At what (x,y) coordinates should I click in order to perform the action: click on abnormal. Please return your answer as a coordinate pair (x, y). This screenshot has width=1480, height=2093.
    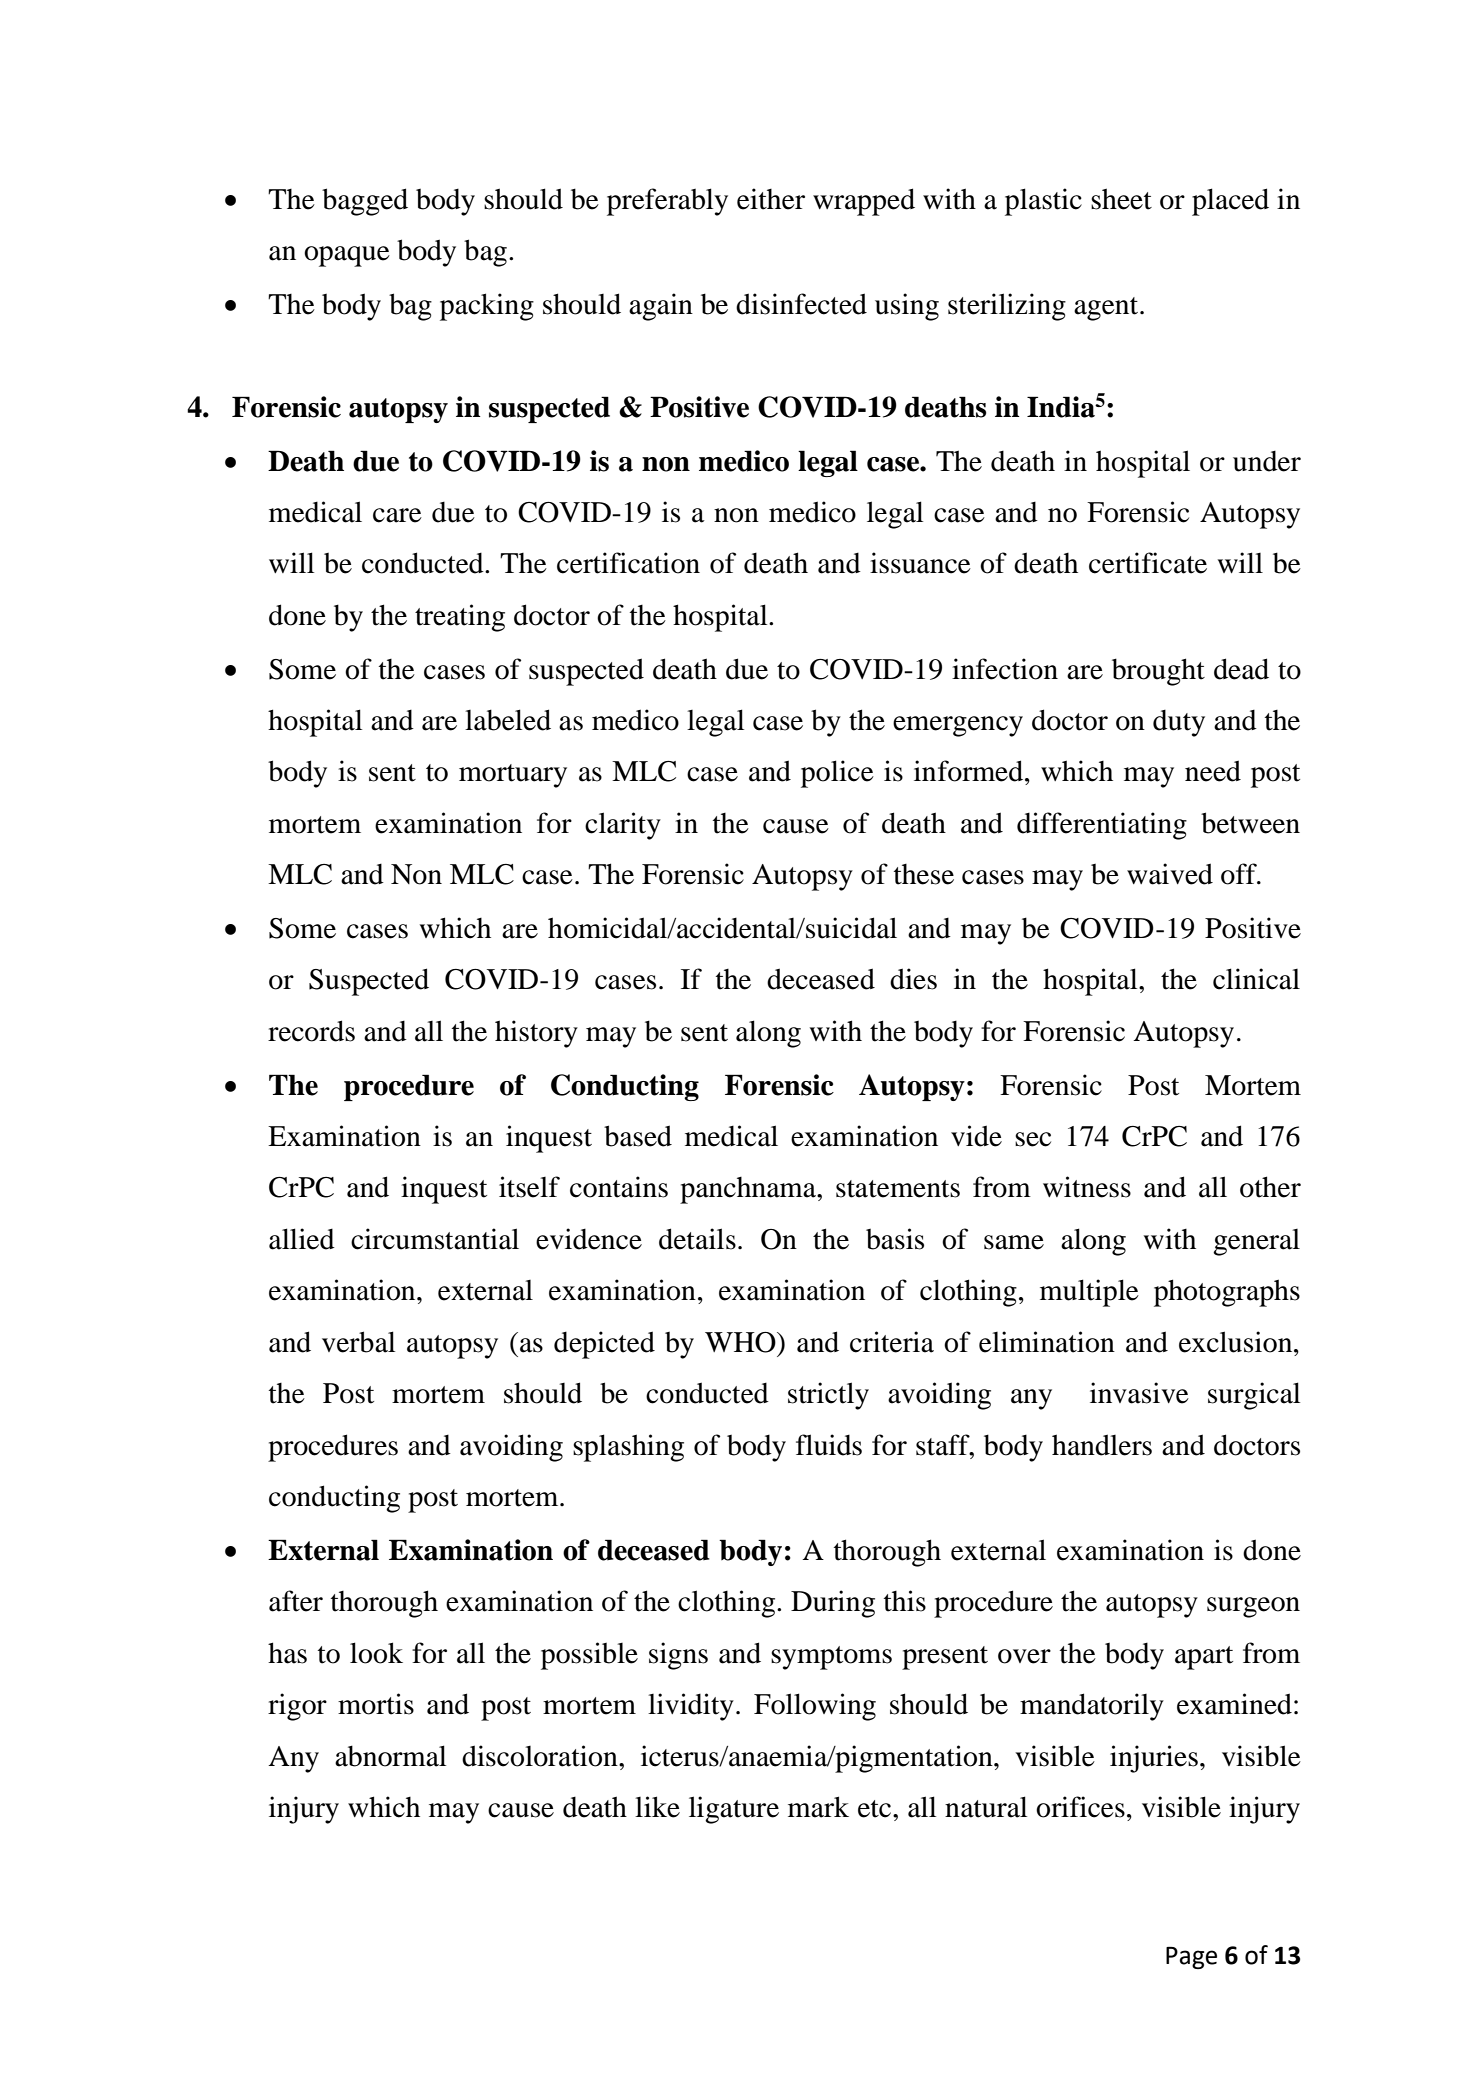
    Looking at the image, I should click on (390, 1756).
